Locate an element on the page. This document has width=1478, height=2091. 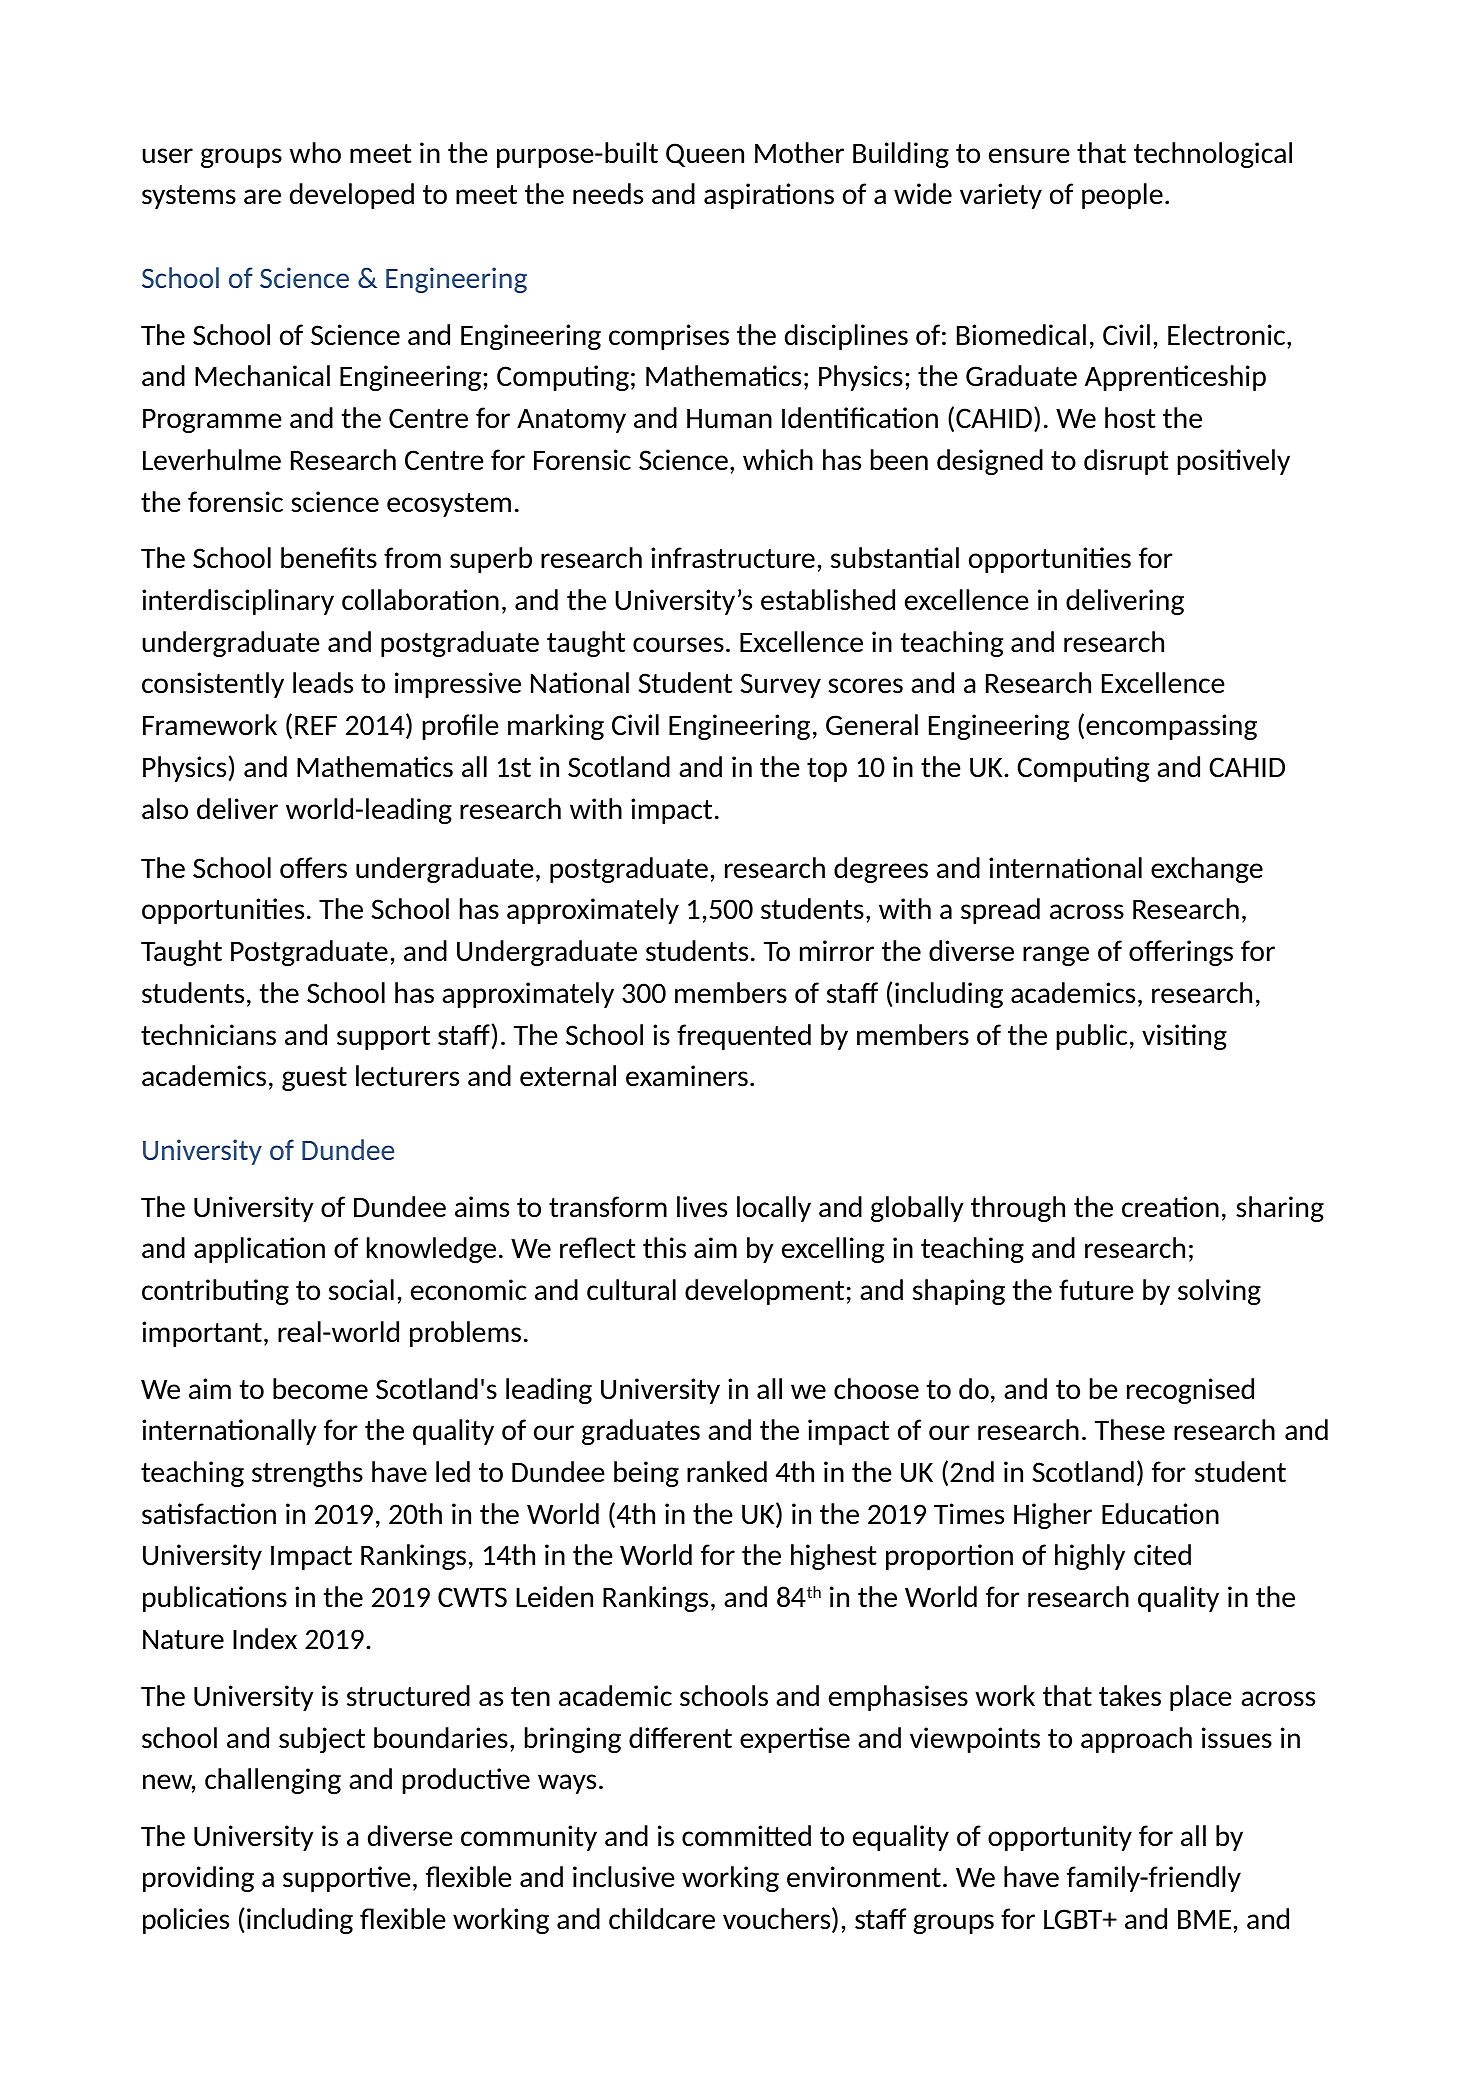
providing is located at coordinates (198, 1879).
